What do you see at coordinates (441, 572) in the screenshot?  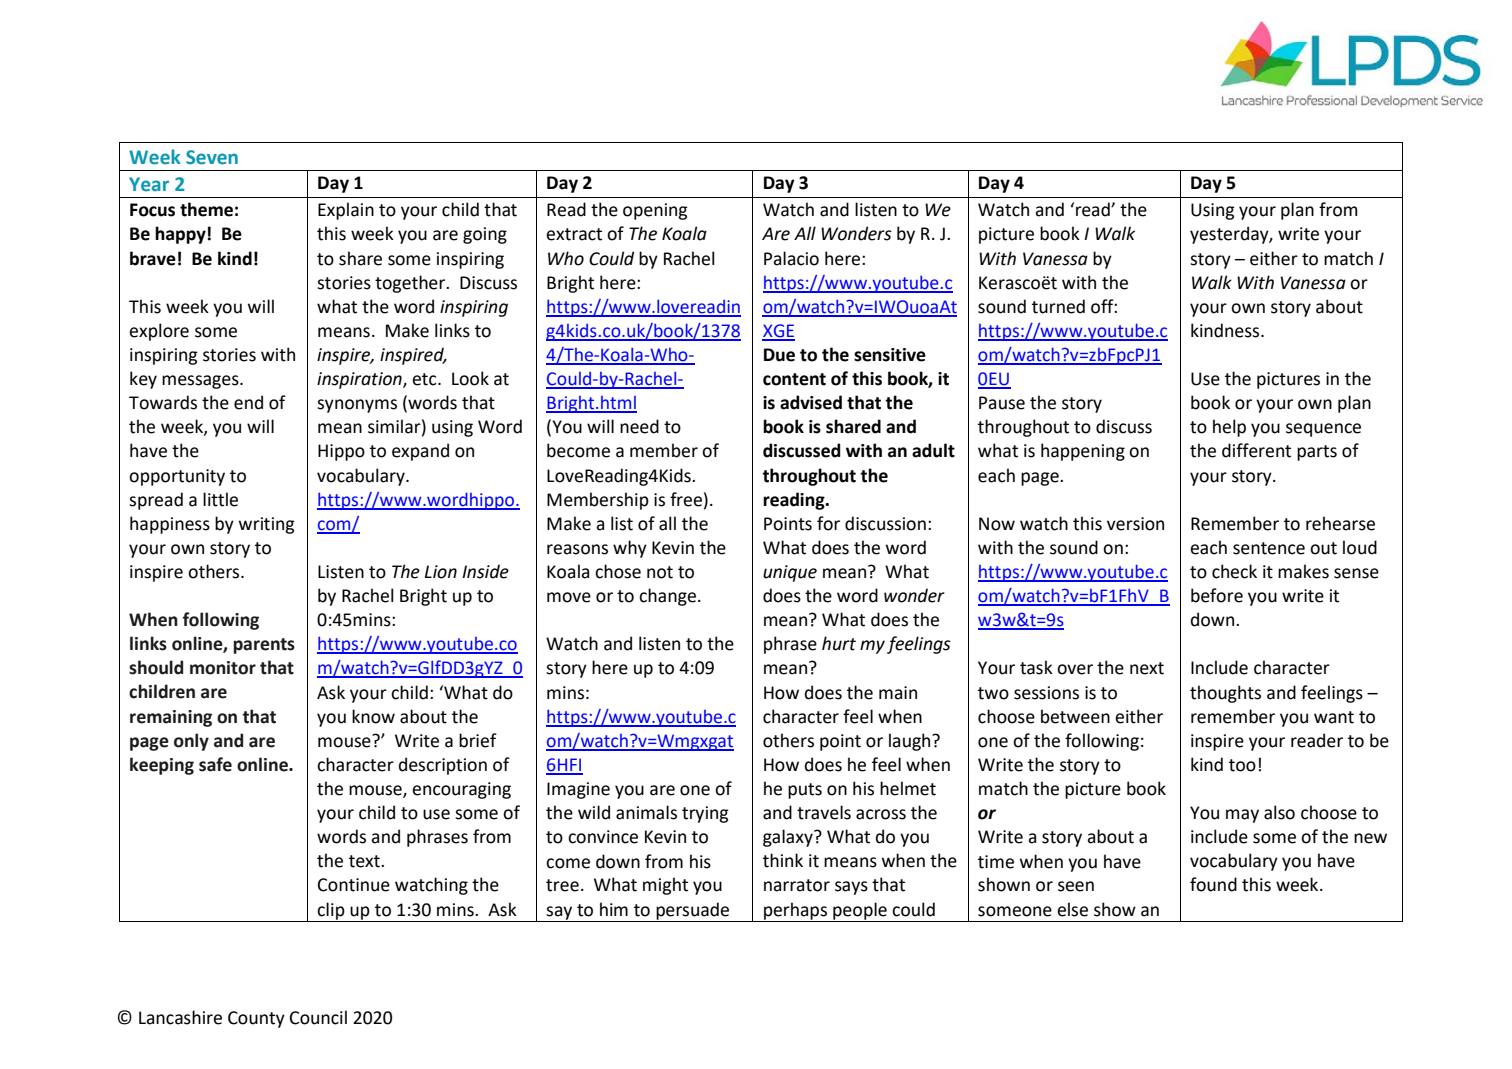 I see `Lion` at bounding box center [441, 572].
